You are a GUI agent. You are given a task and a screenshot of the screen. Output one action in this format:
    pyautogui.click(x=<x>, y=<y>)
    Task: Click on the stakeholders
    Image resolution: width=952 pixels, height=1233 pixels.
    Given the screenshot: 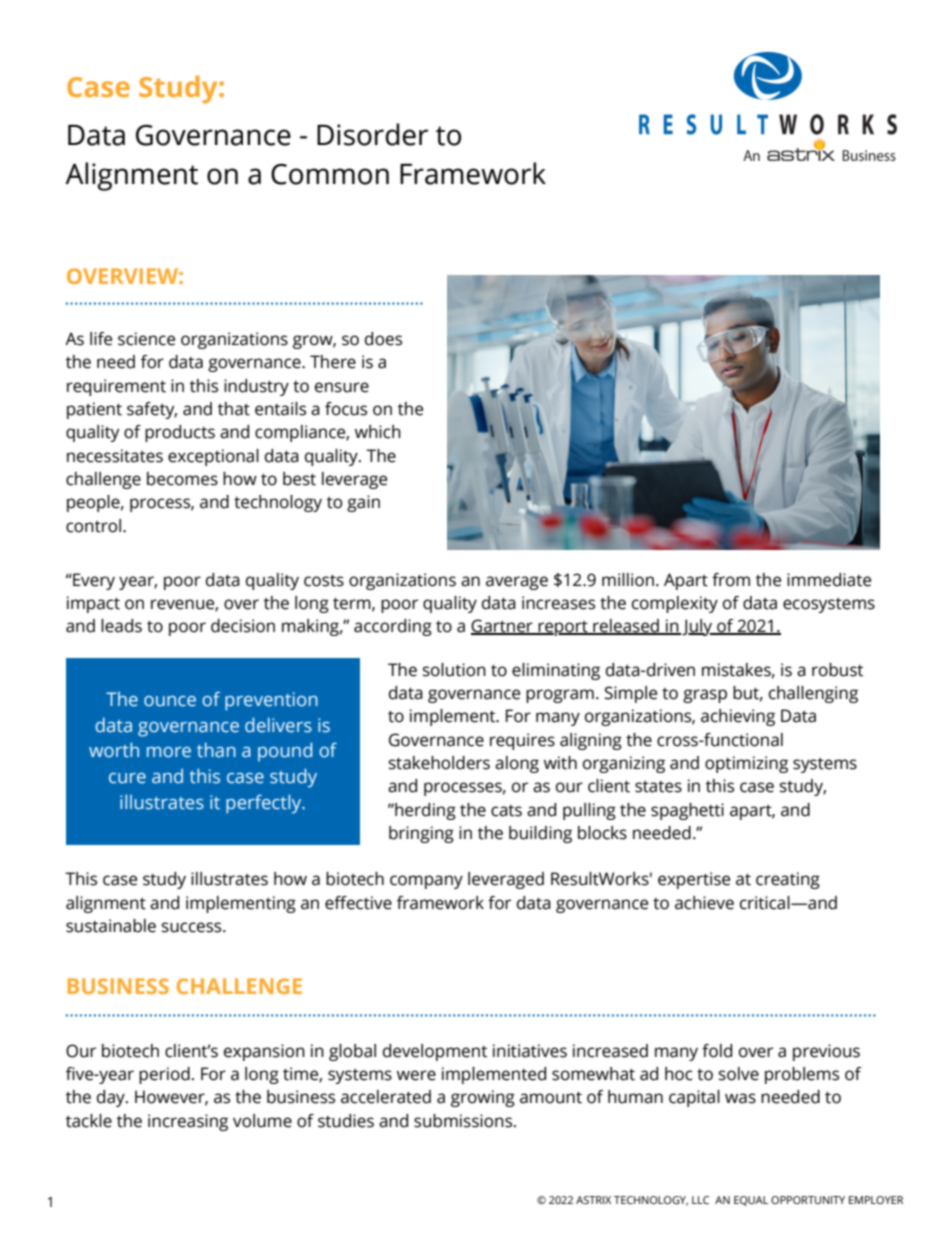 What is the action you would take?
    pyautogui.click(x=439, y=763)
